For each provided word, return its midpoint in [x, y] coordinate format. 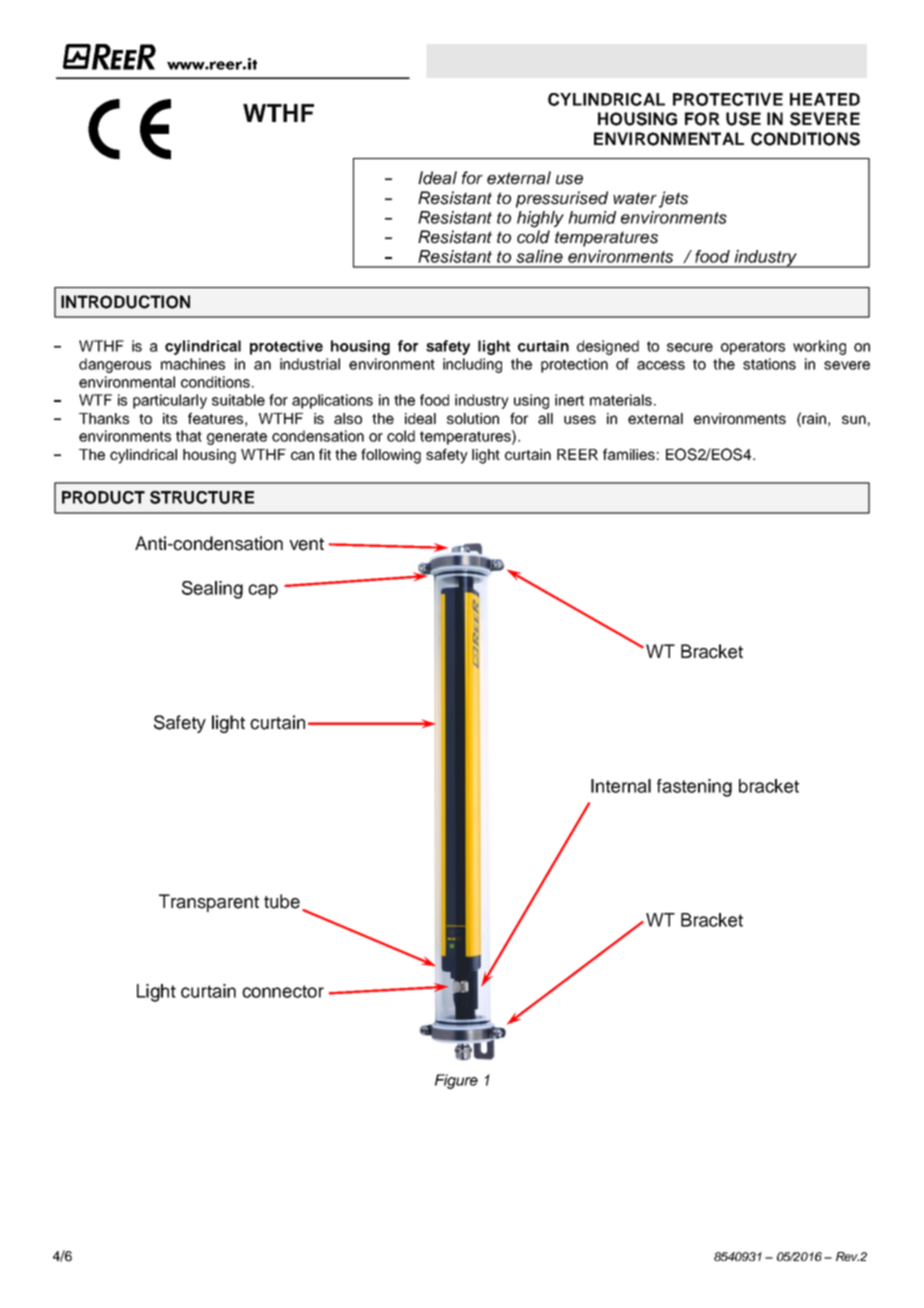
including [472, 365]
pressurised [562, 199]
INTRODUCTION [125, 302]
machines [193, 364]
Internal [621, 786]
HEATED [825, 99]
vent [306, 544]
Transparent [209, 903]
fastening [694, 788]
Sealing [212, 590]
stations [769, 364]
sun [854, 419]
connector [283, 991]
